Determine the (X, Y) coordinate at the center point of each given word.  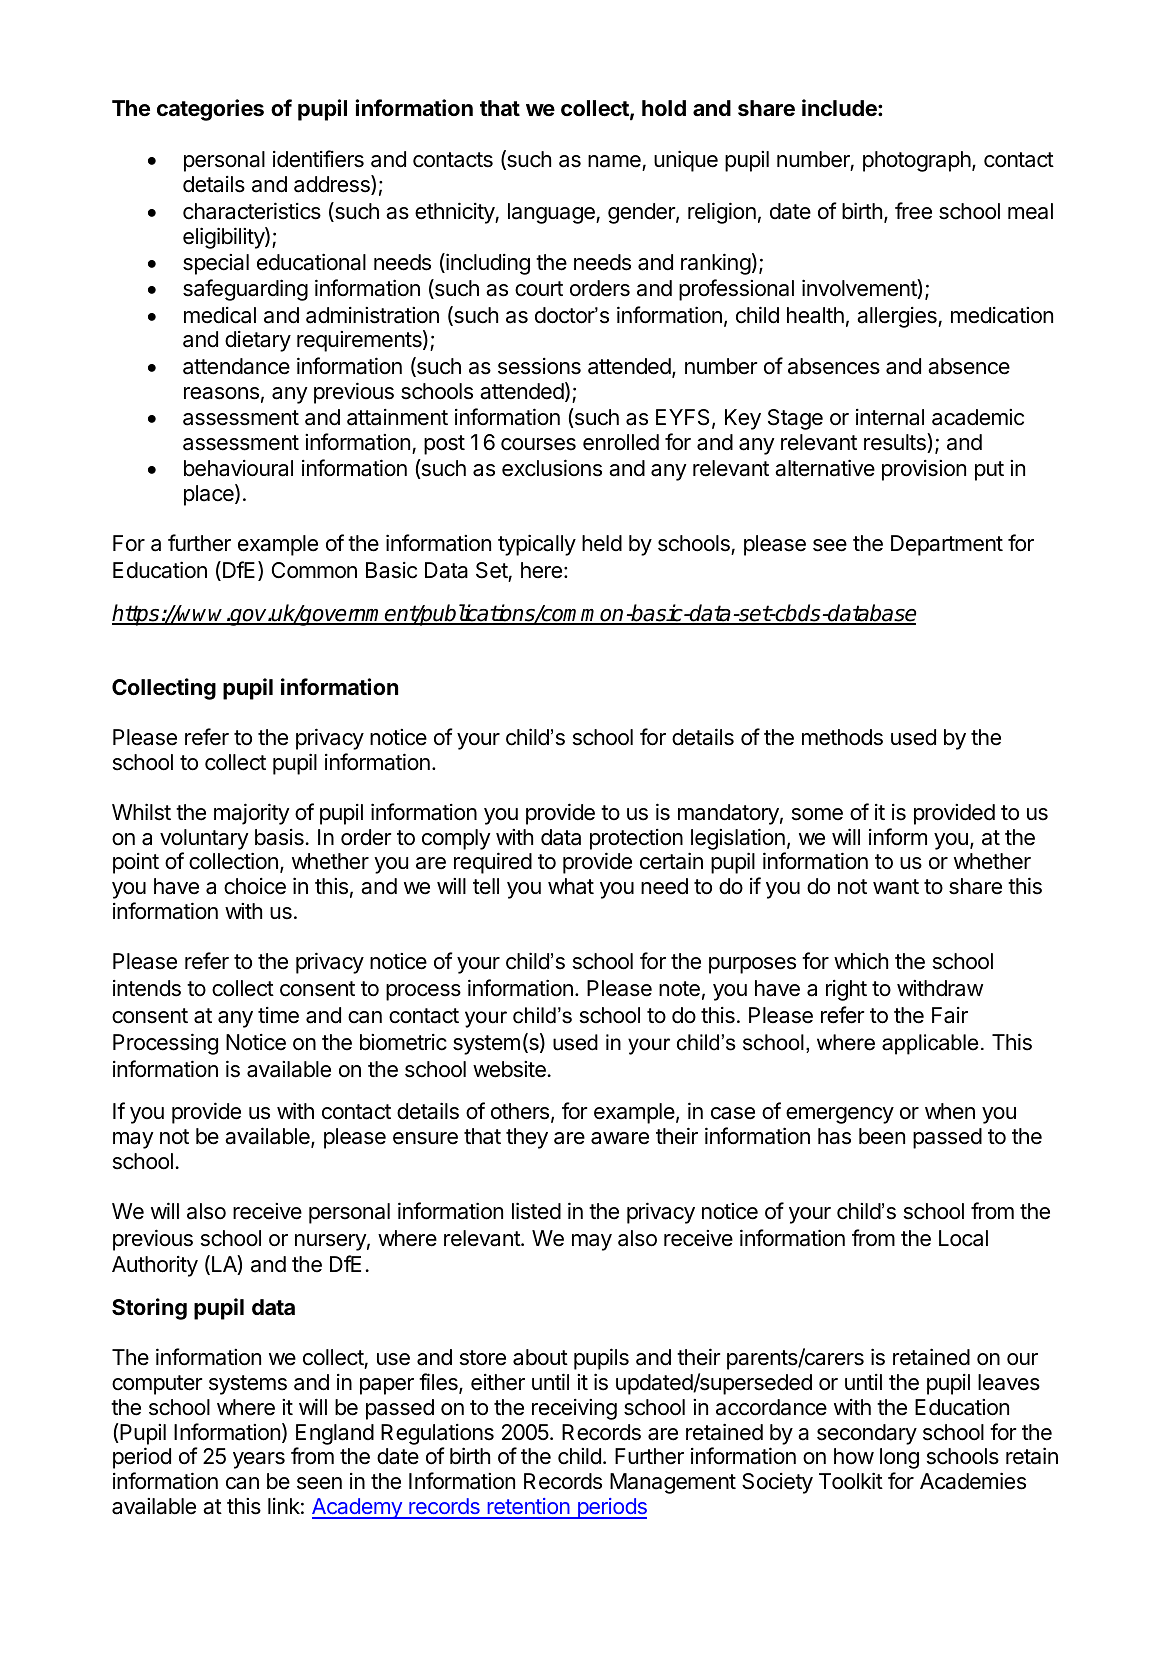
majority (252, 814)
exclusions (552, 468)
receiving (574, 1409)
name (615, 163)
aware (620, 1138)
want (896, 887)
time (278, 1015)
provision (924, 470)
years (259, 1460)
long (899, 1458)
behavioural (238, 468)
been (882, 1136)
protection (636, 839)
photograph (917, 161)
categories (210, 110)
